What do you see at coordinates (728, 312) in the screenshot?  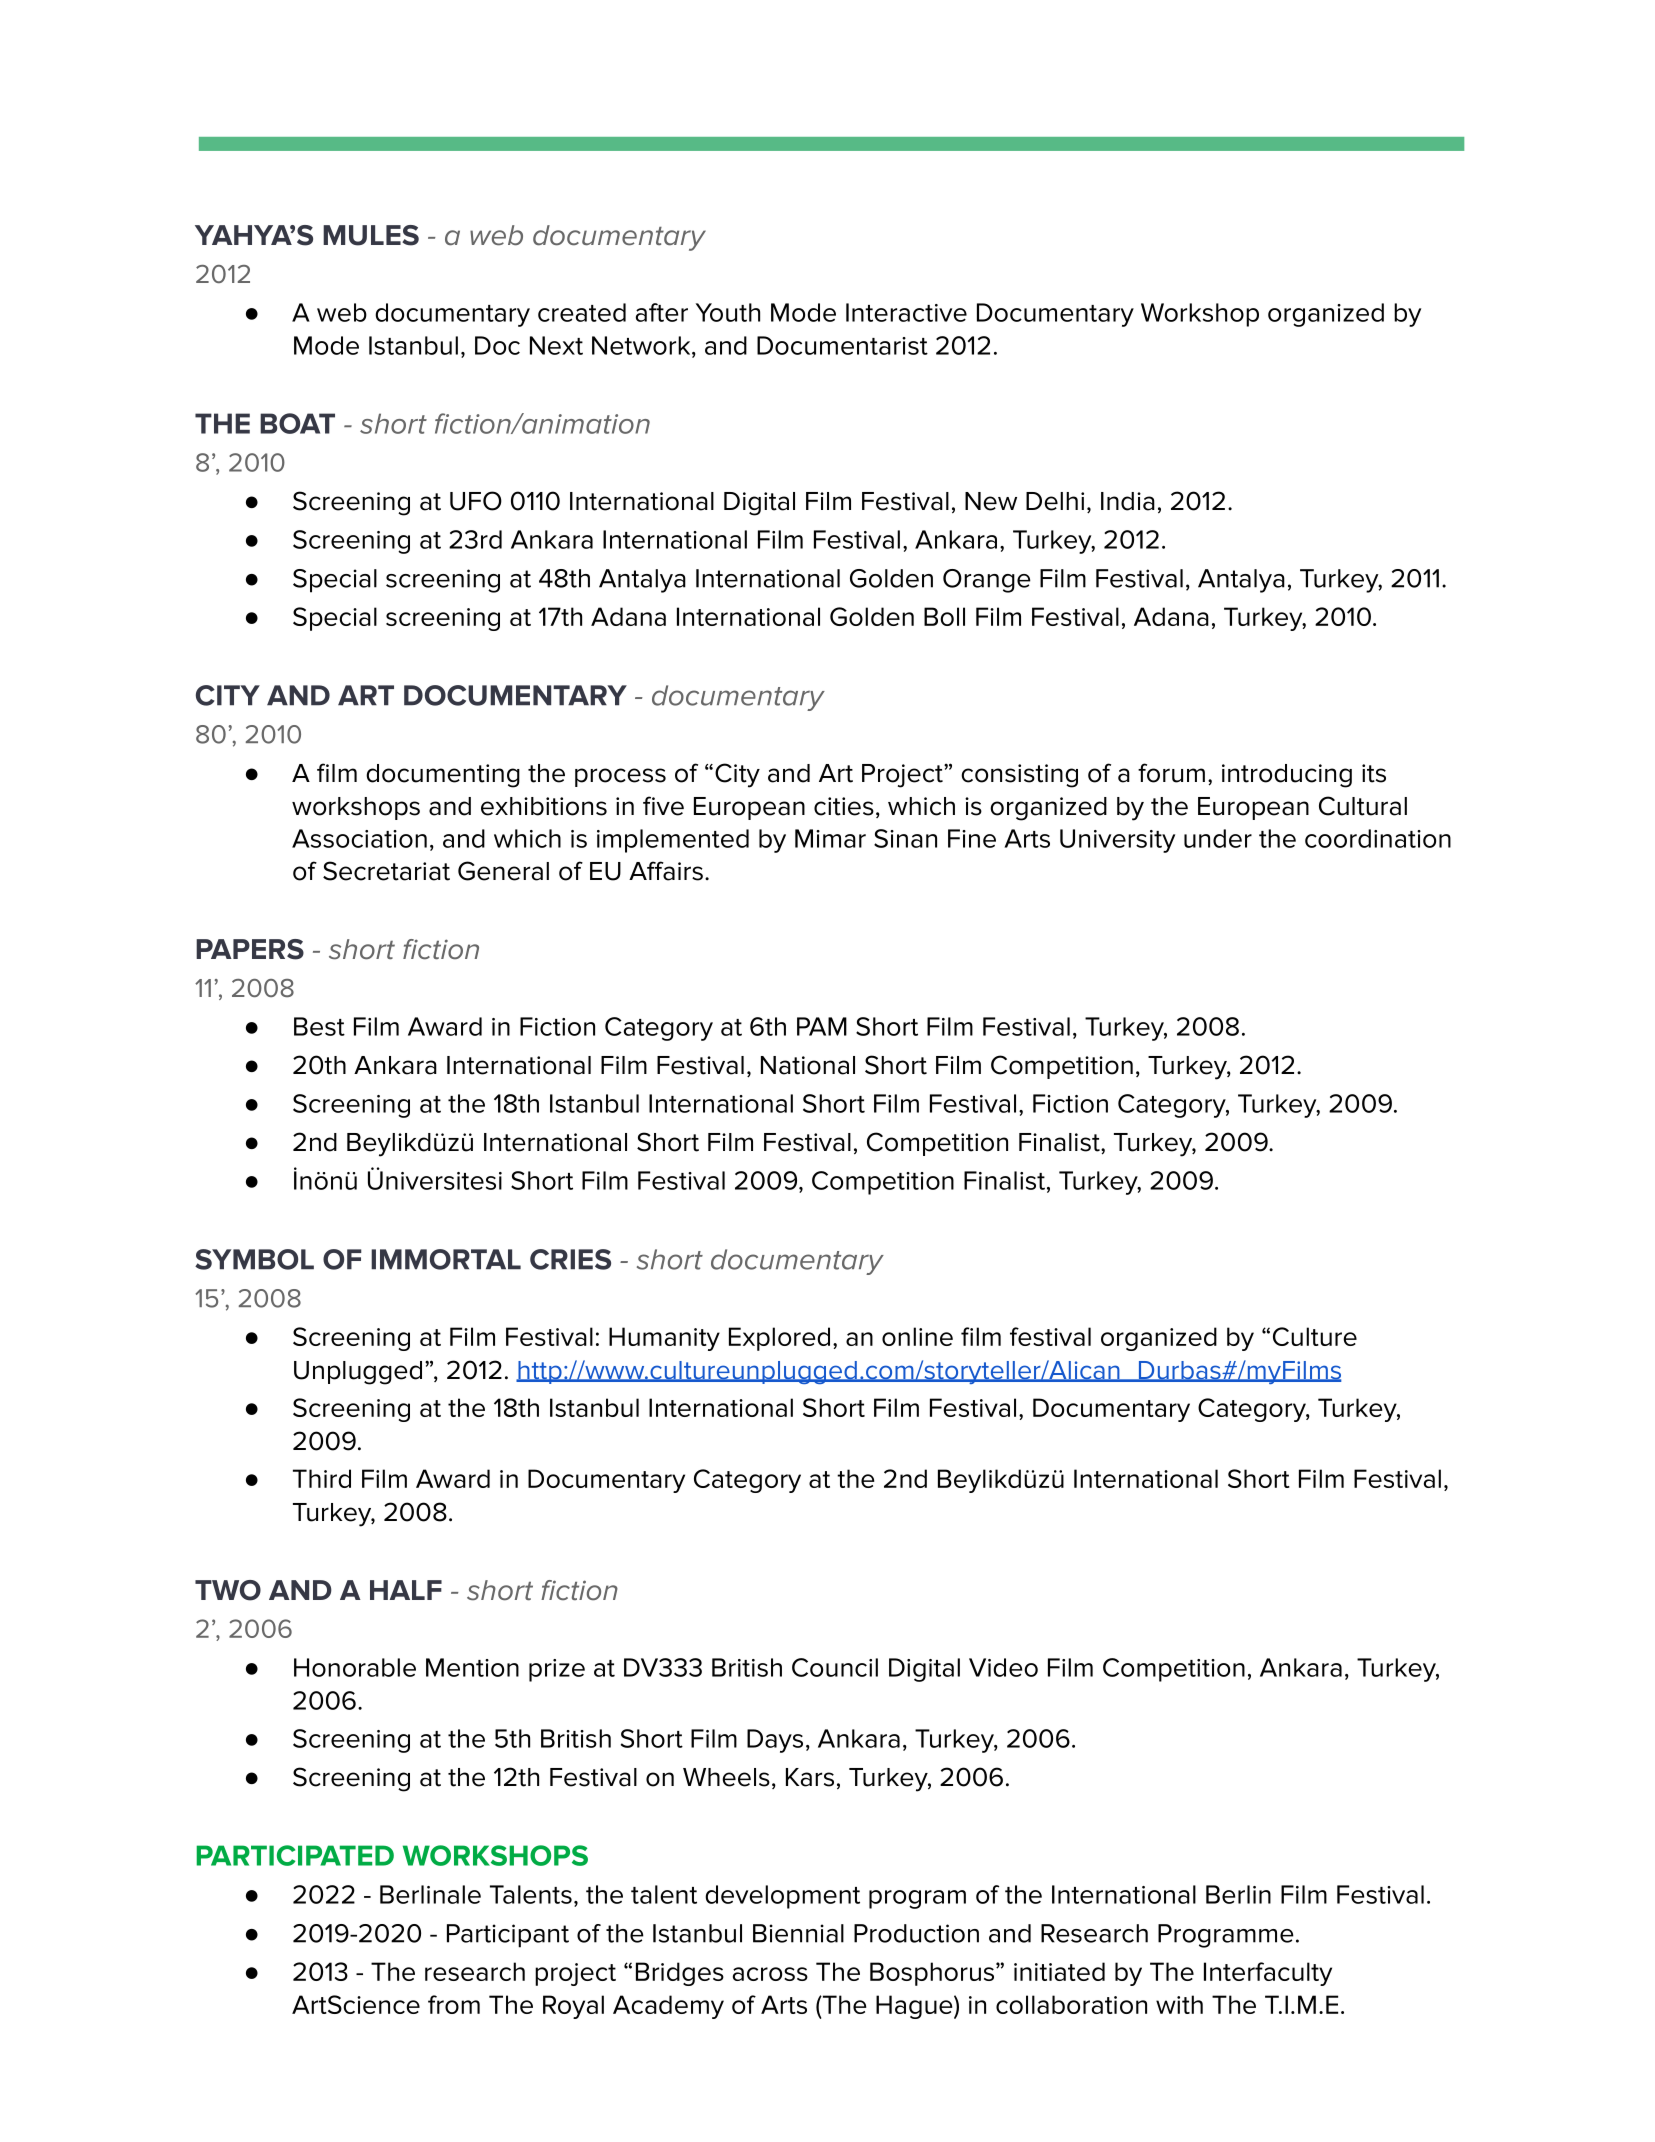 I see `Youth` at bounding box center [728, 312].
